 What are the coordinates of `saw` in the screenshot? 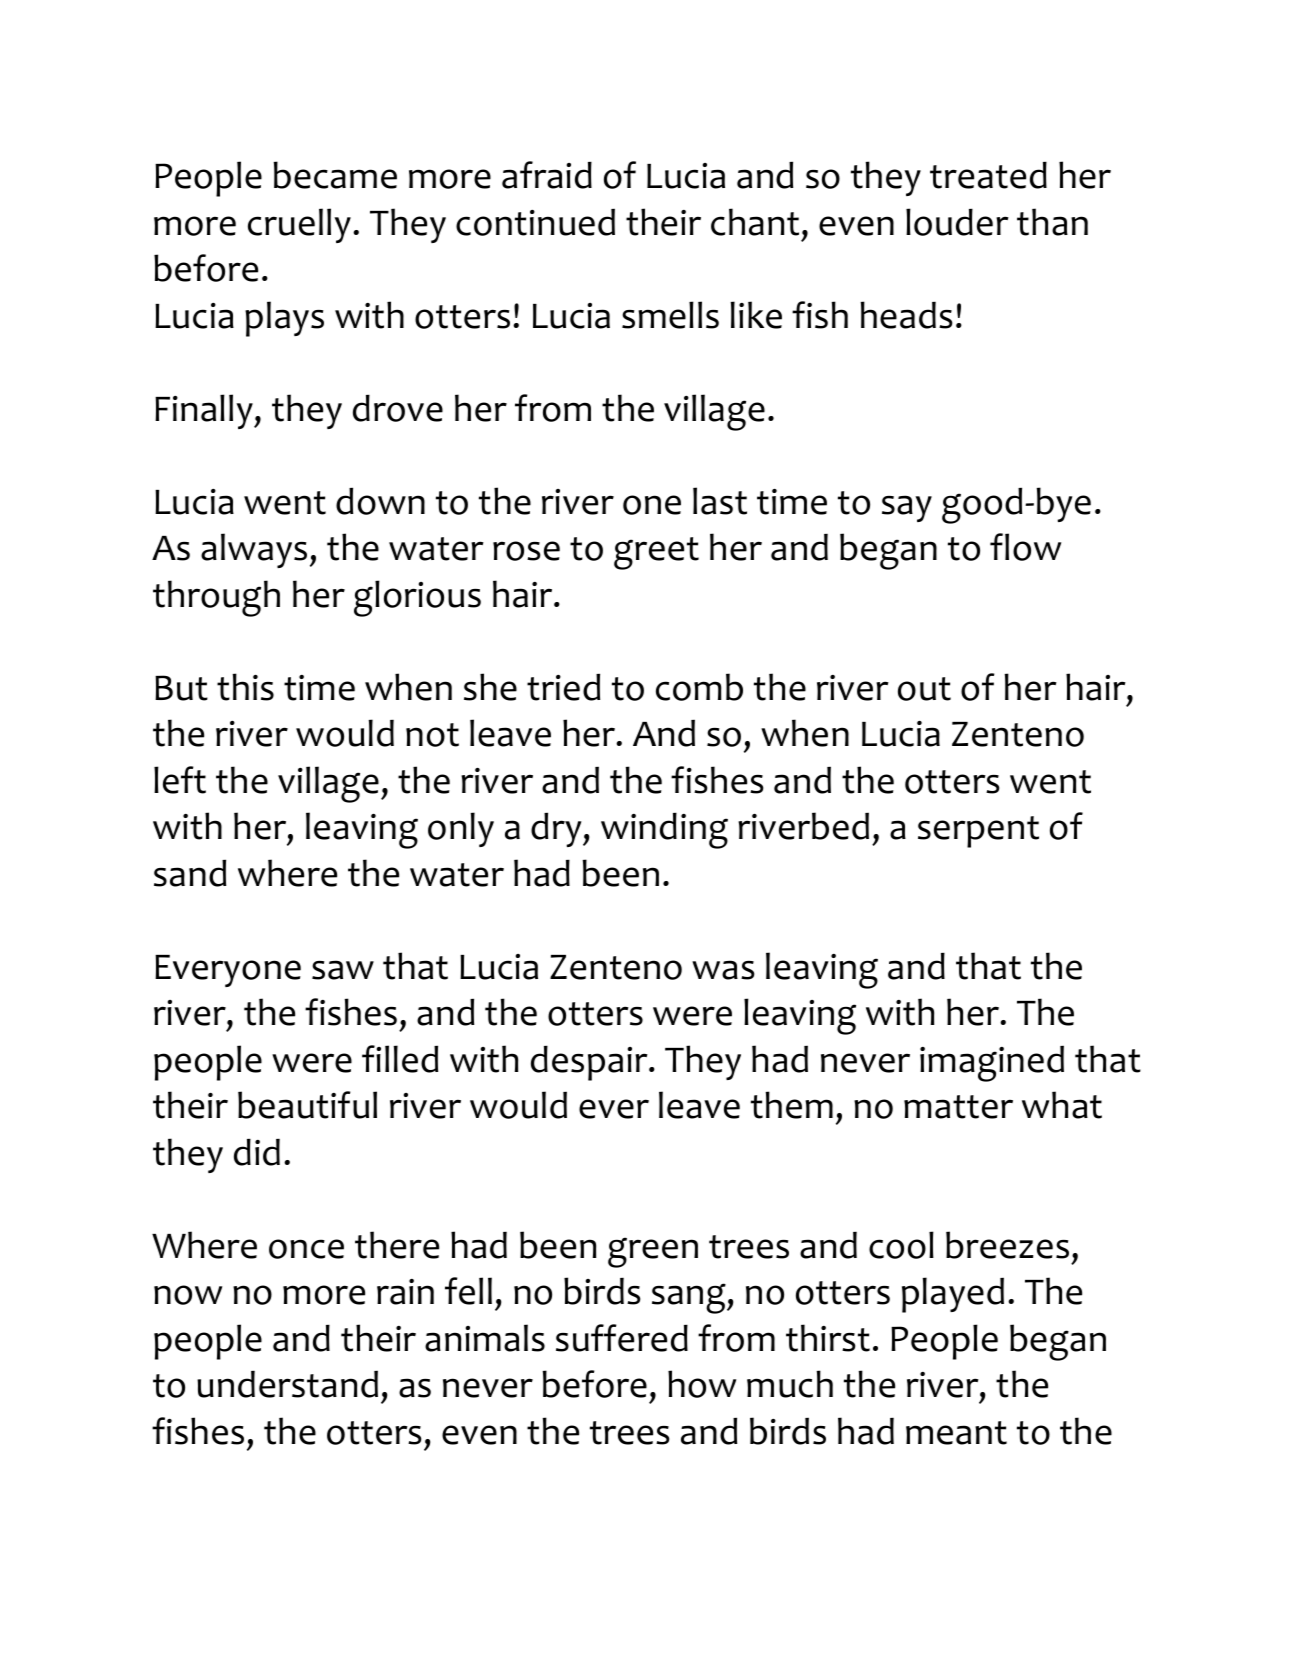 It's located at (343, 970).
